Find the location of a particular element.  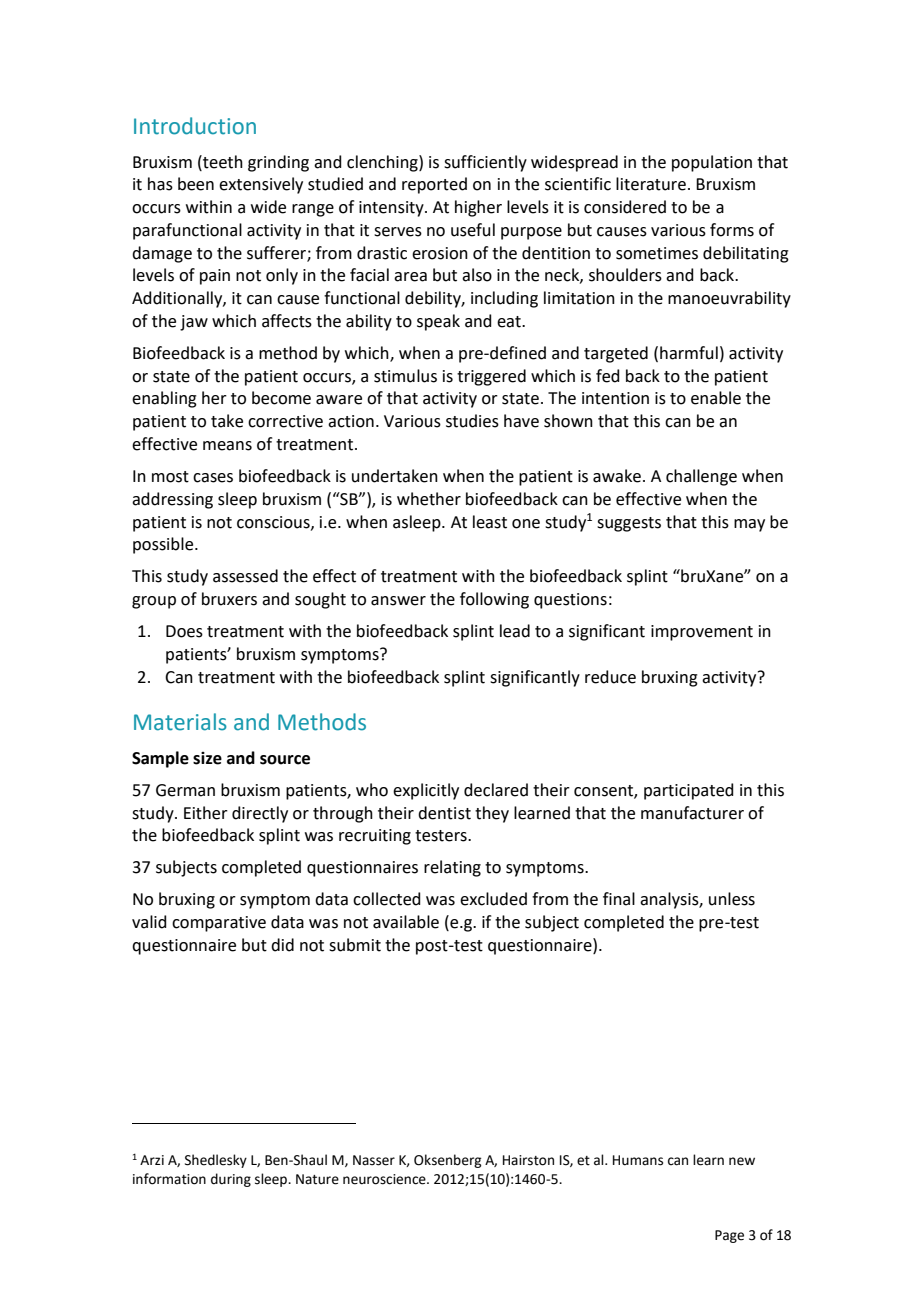

lead is located at coordinates (515, 631).
